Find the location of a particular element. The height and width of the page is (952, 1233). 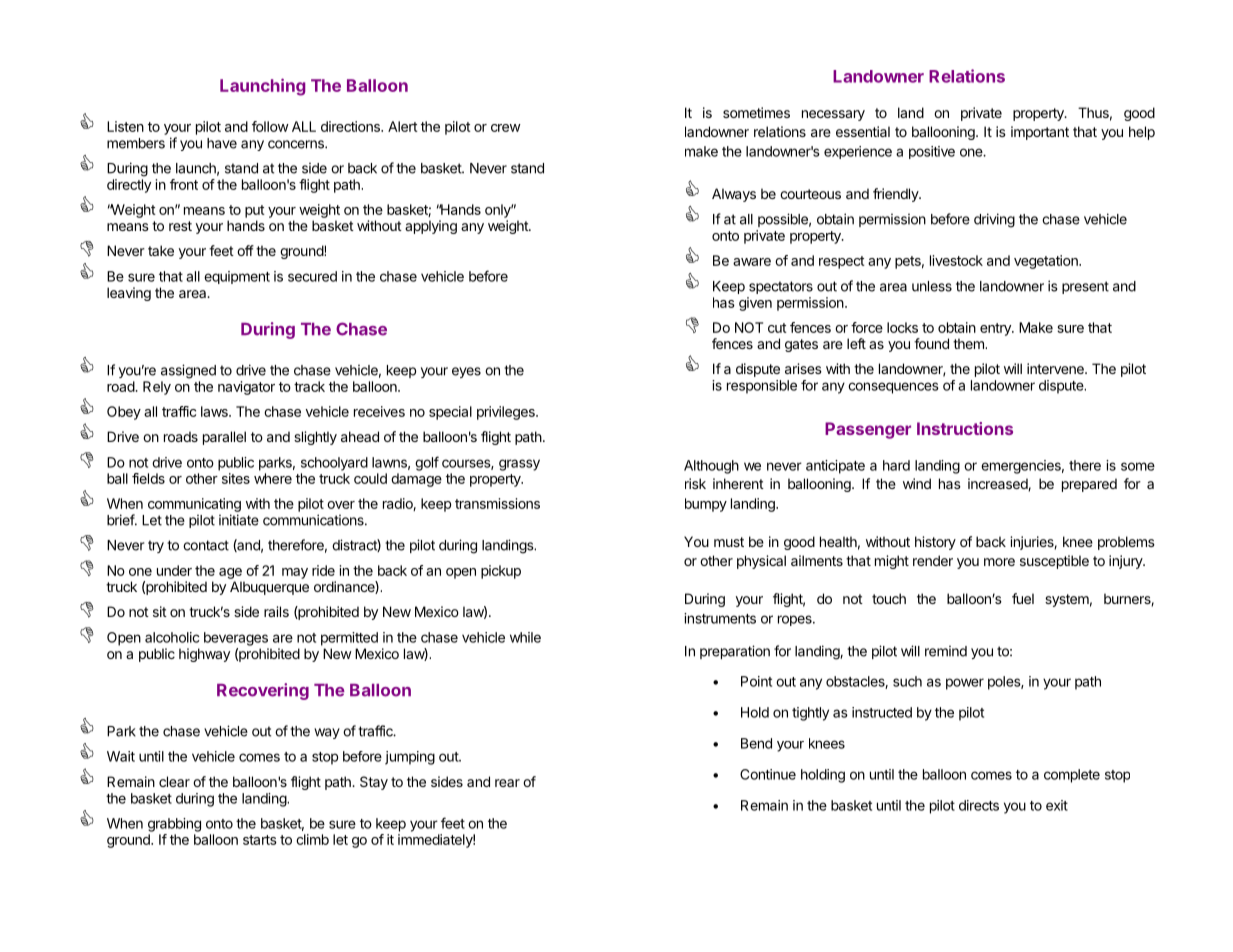

must is located at coordinates (729, 542).
